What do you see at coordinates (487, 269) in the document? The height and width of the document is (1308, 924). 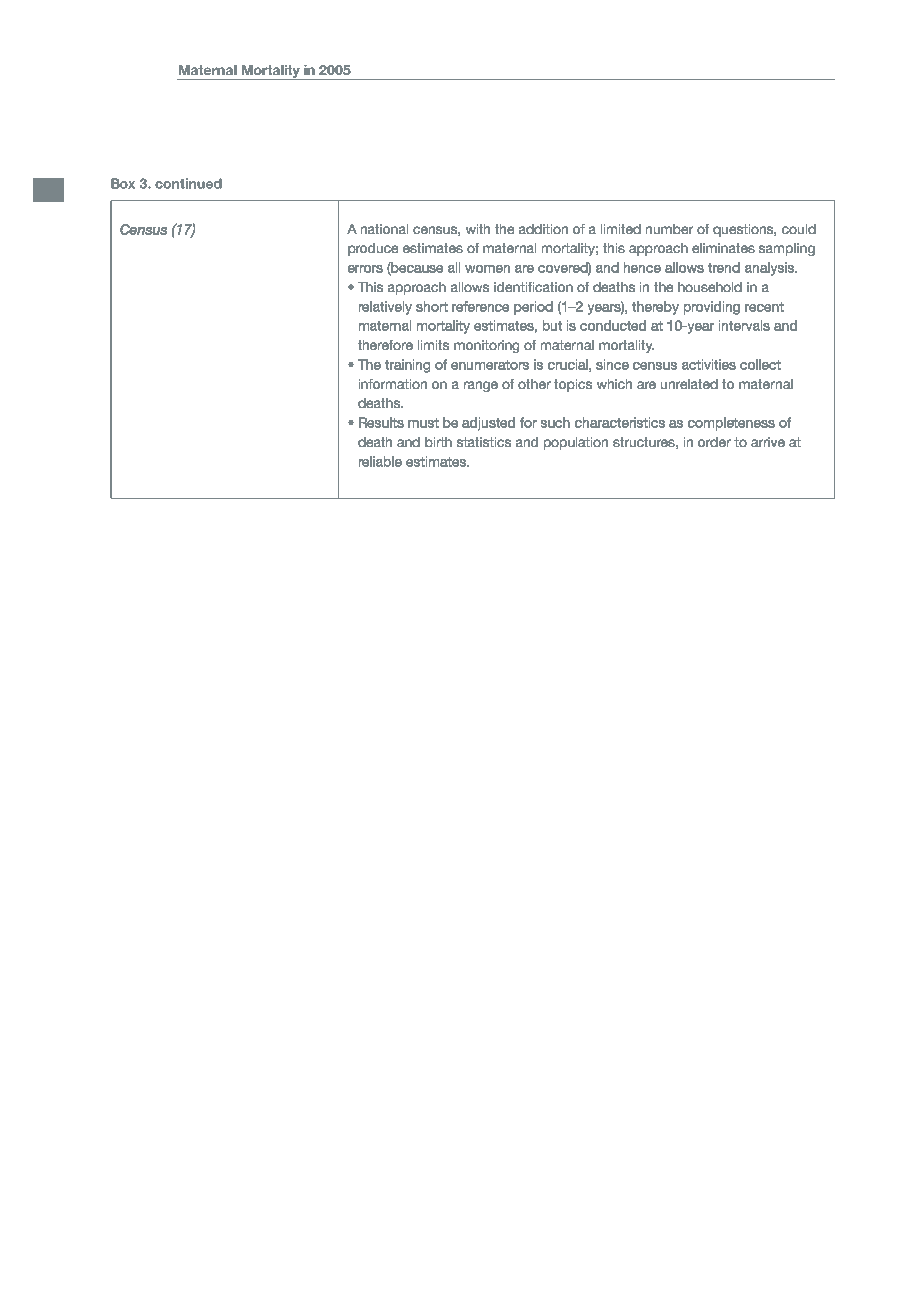 I see `women` at bounding box center [487, 269].
